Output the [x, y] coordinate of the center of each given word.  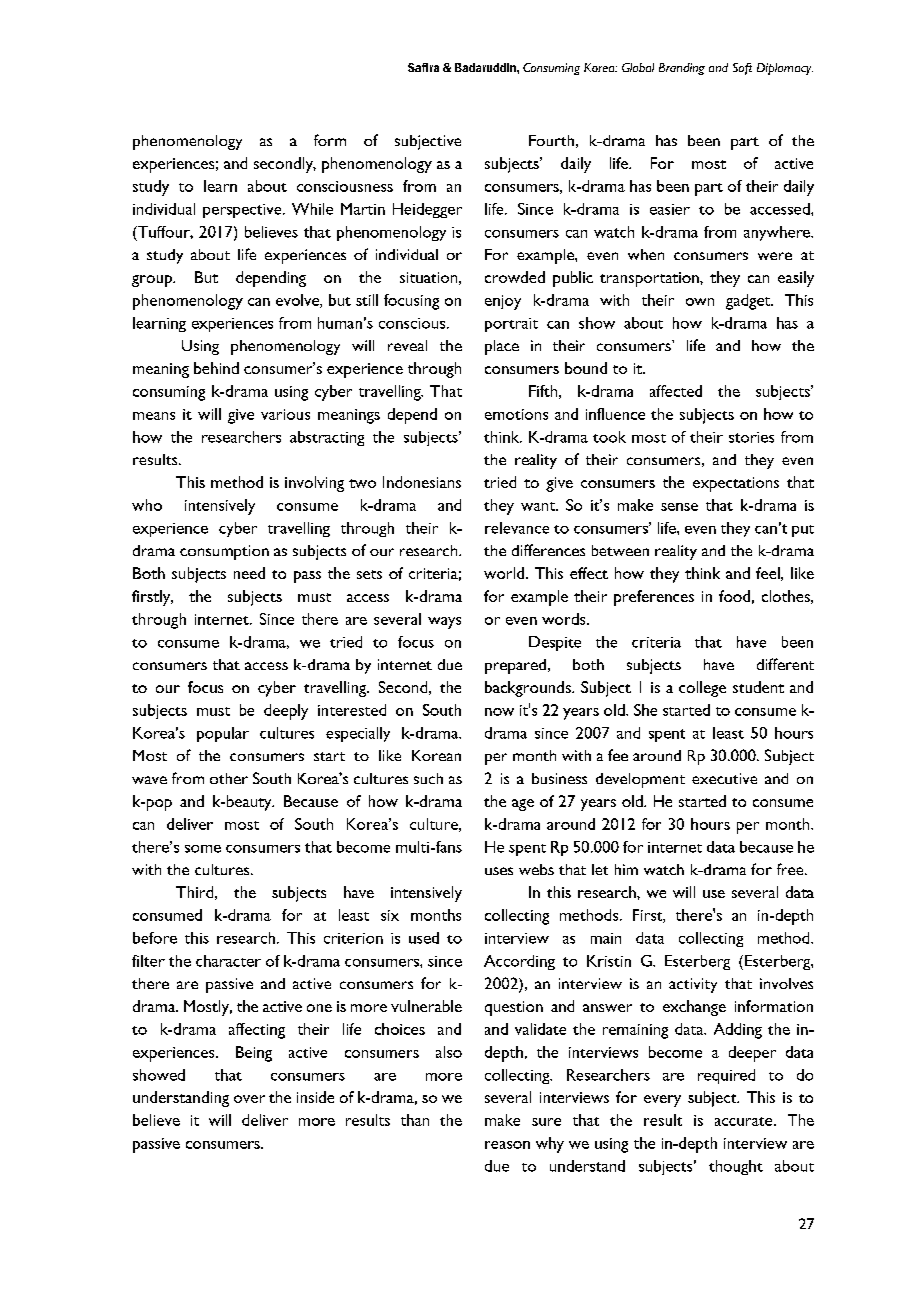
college [702, 689]
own [700, 302]
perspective [243, 211]
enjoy [503, 302]
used [424, 938]
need [249, 573]
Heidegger [427, 210]
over [249, 1099]
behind [216, 368]
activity [693, 985]
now [499, 712]
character [228, 961]
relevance [517, 528]
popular [223, 734]
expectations [736, 484]
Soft [742, 69]
